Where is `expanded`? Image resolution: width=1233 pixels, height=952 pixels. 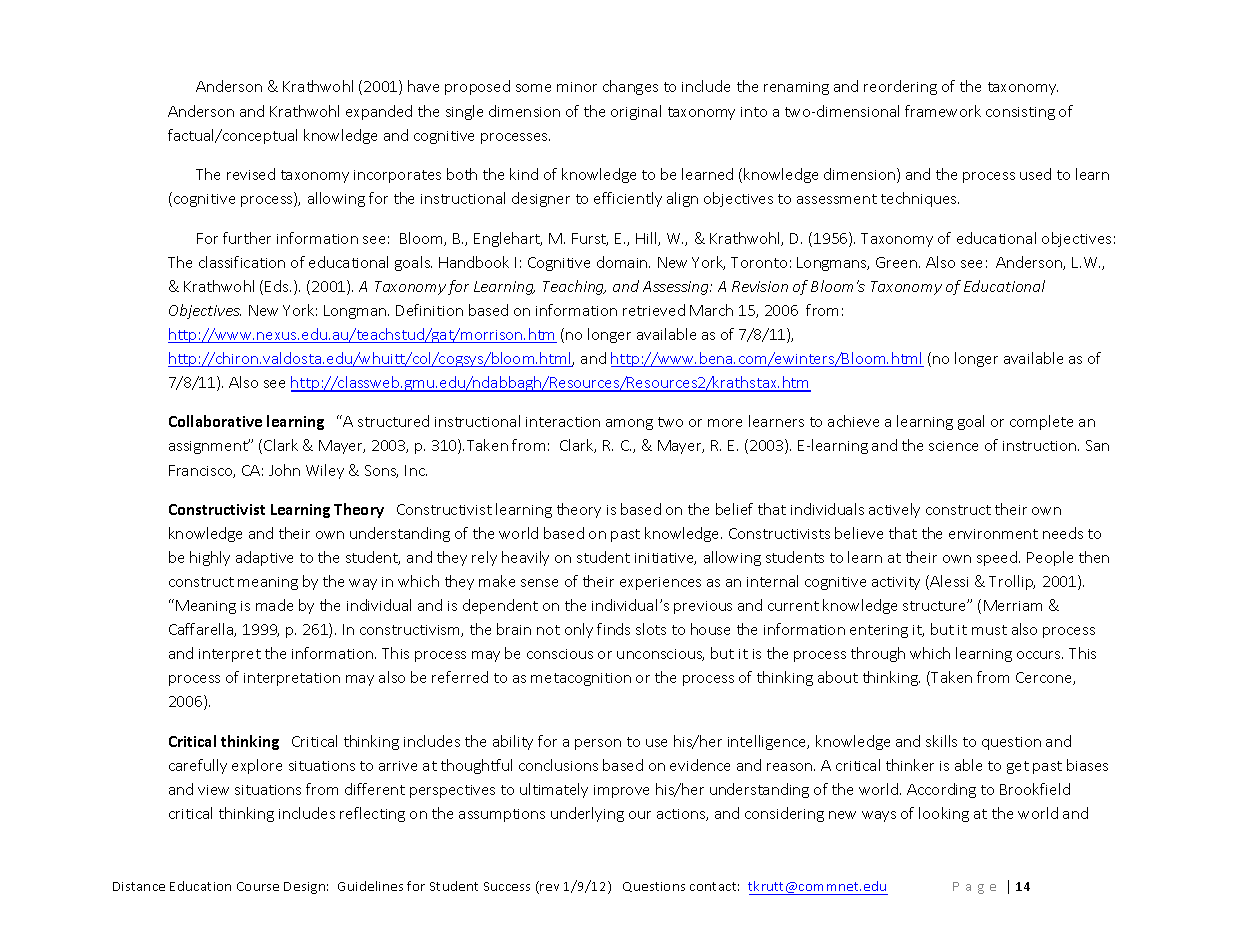 expanded is located at coordinates (379, 112).
